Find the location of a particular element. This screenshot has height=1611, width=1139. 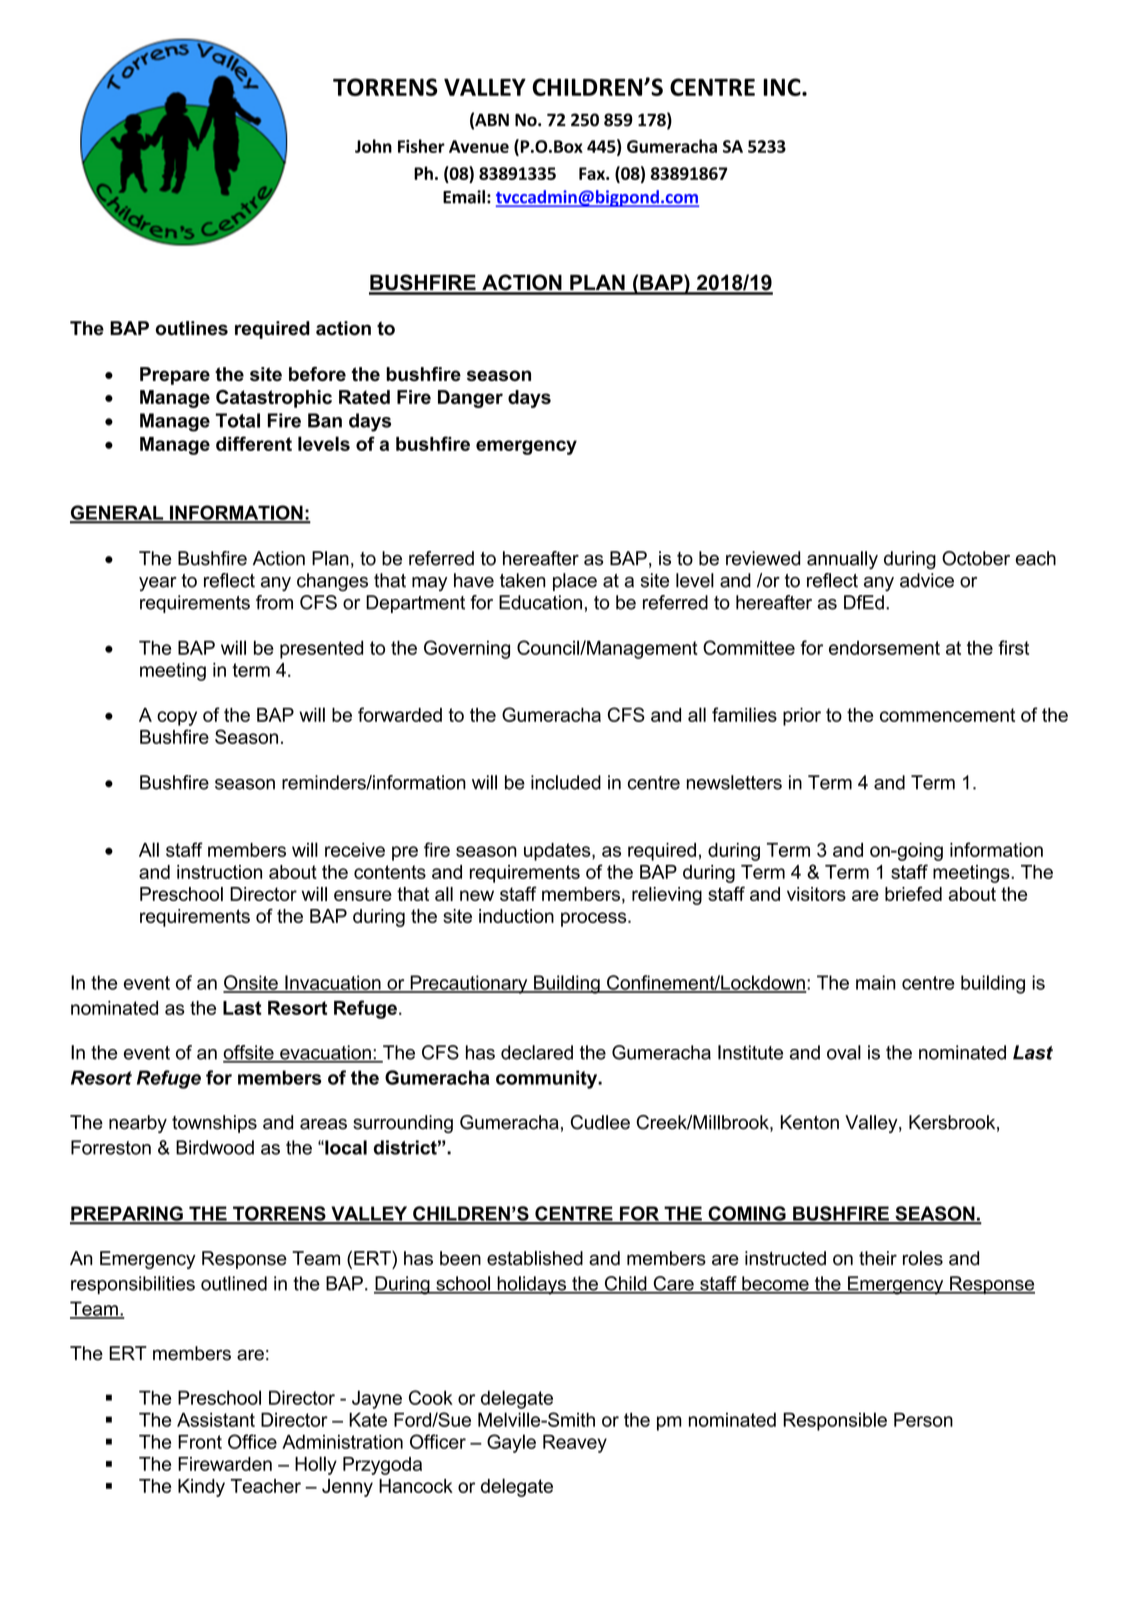

John is located at coordinates (373, 146).
